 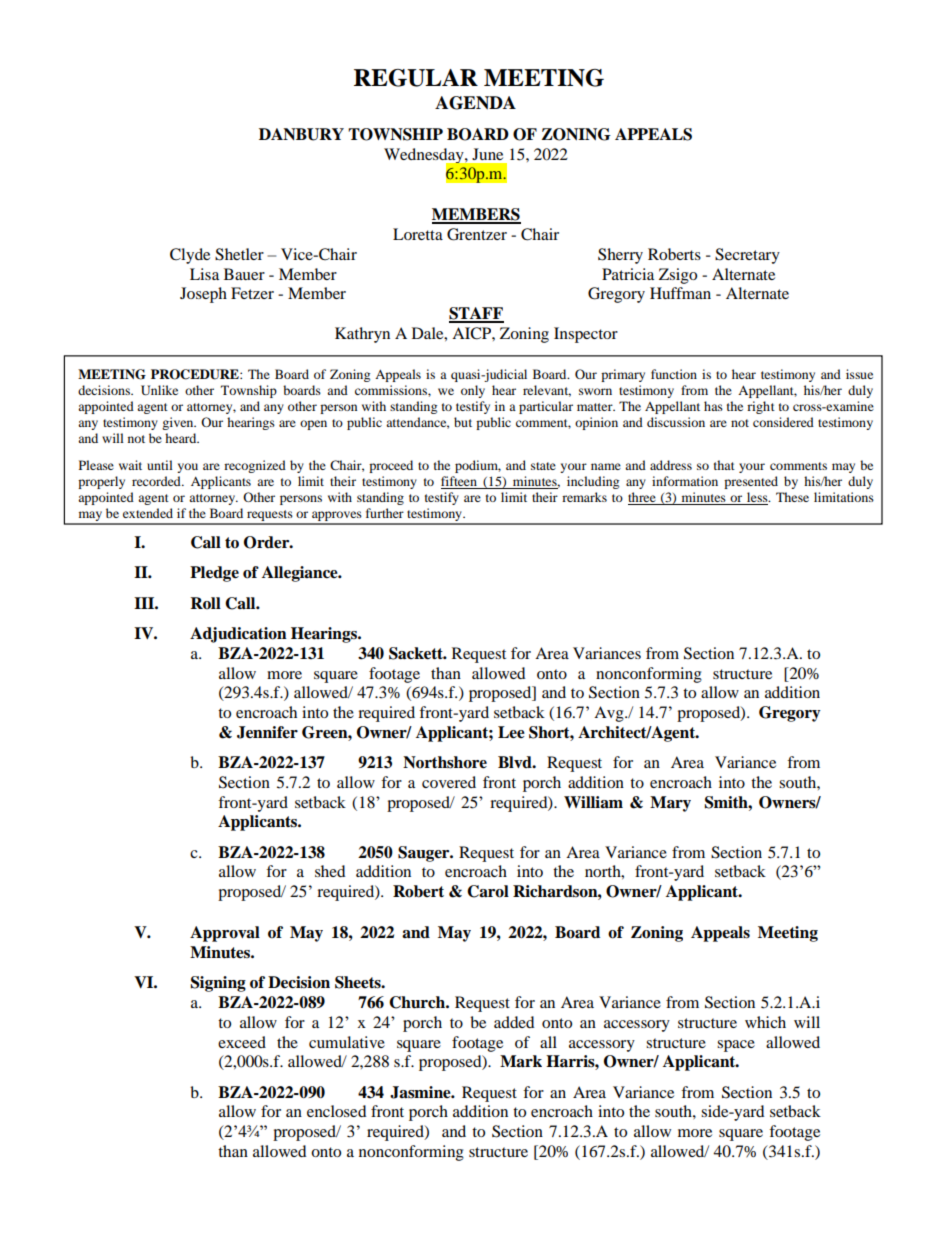 What do you see at coordinates (765, 1022) in the screenshot?
I see `which` at bounding box center [765, 1022].
